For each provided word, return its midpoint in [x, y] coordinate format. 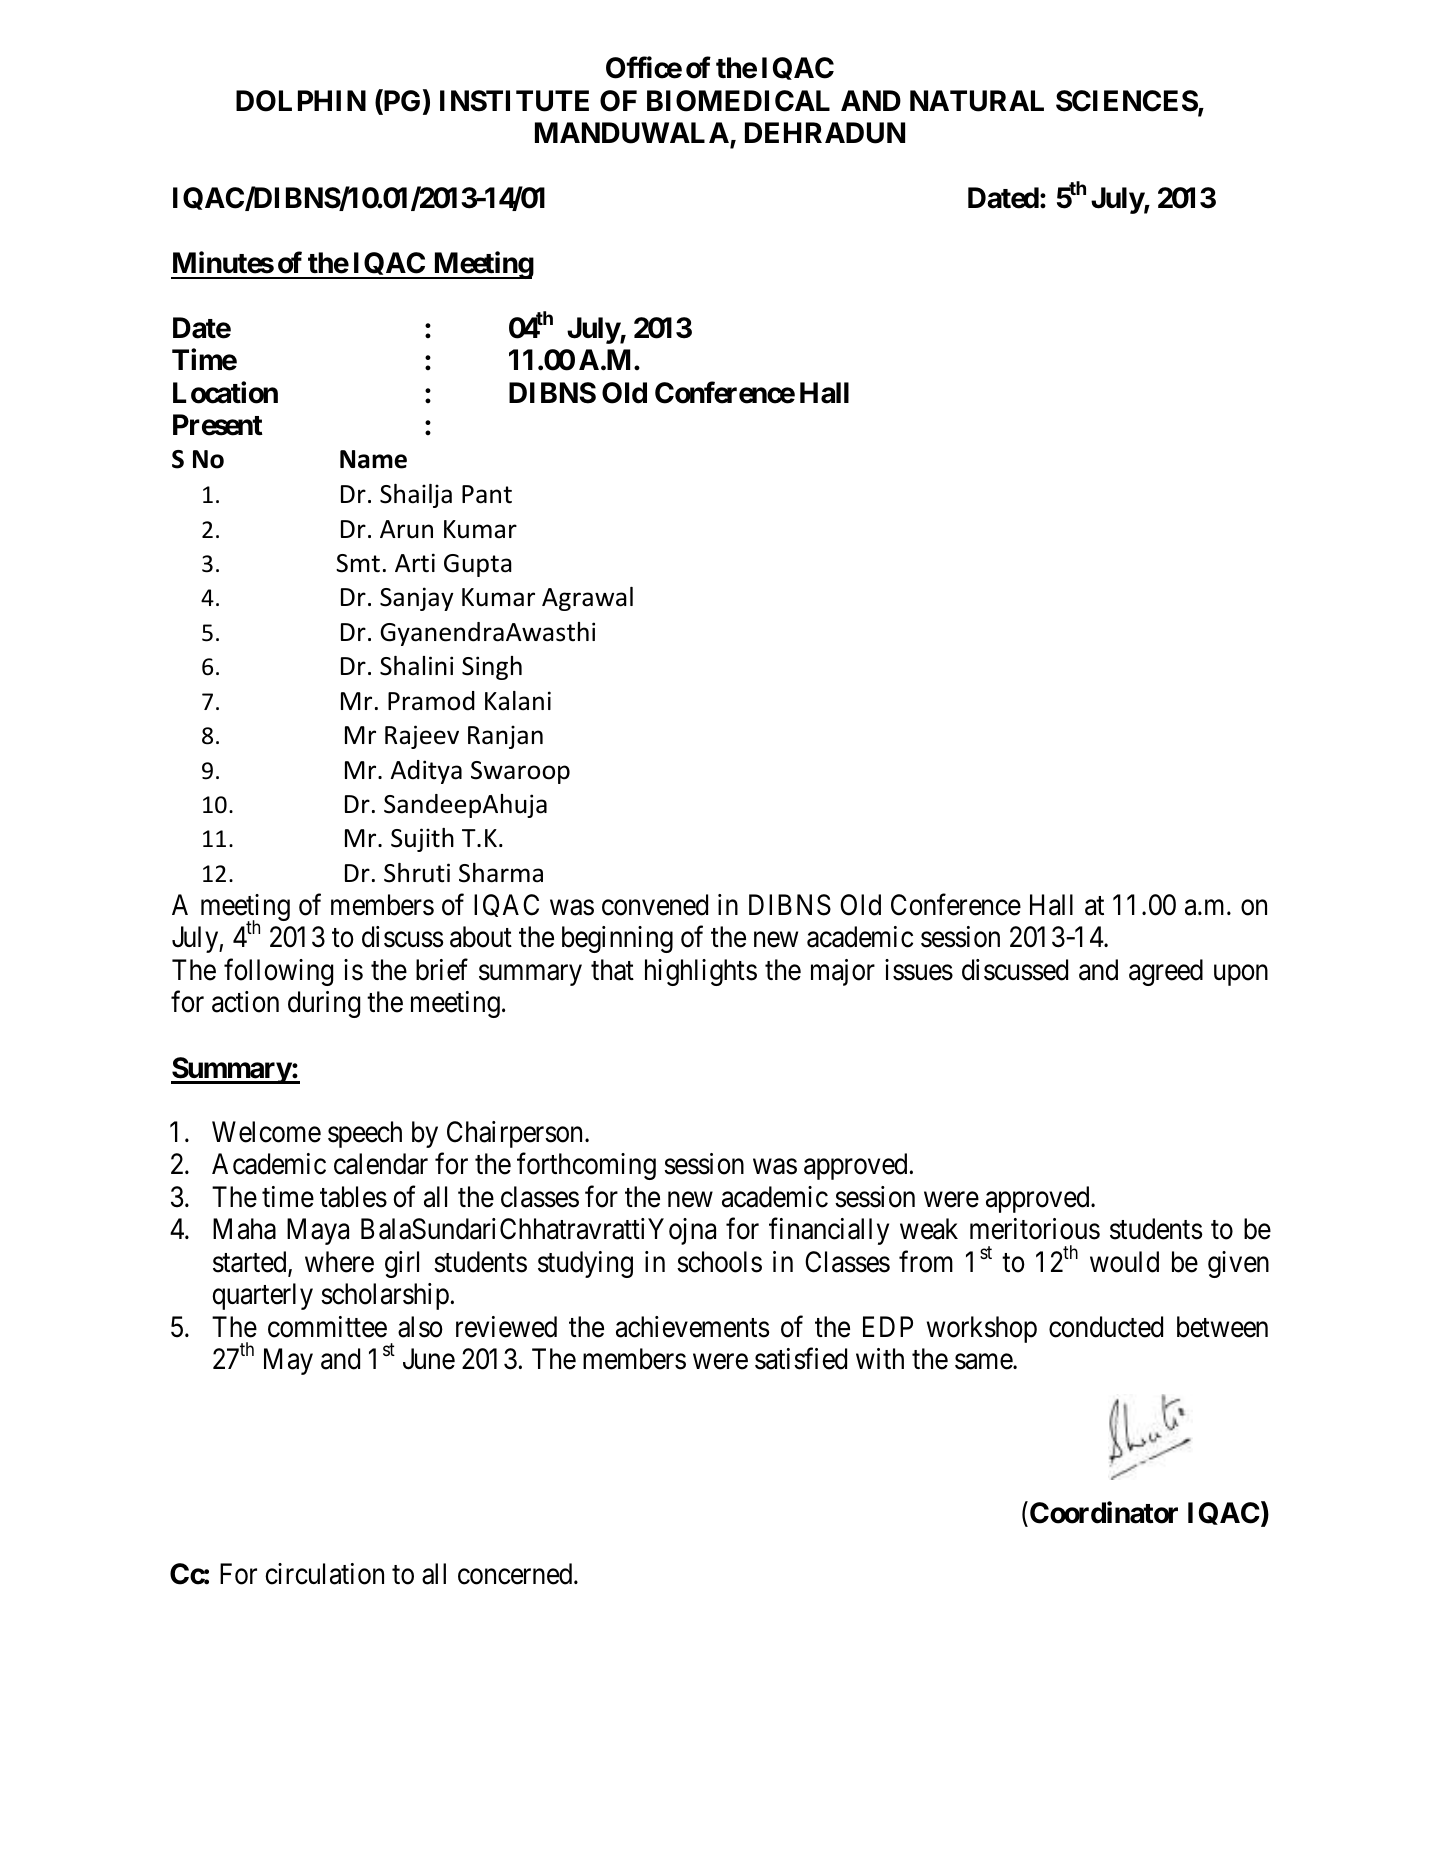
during [324, 1004]
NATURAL [977, 101]
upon [1241, 975]
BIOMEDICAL [738, 101]
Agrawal [587, 599]
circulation [324, 1574]
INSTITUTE [514, 101]
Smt [358, 563]
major [843, 972]
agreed [1166, 972]
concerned [516, 1574]
